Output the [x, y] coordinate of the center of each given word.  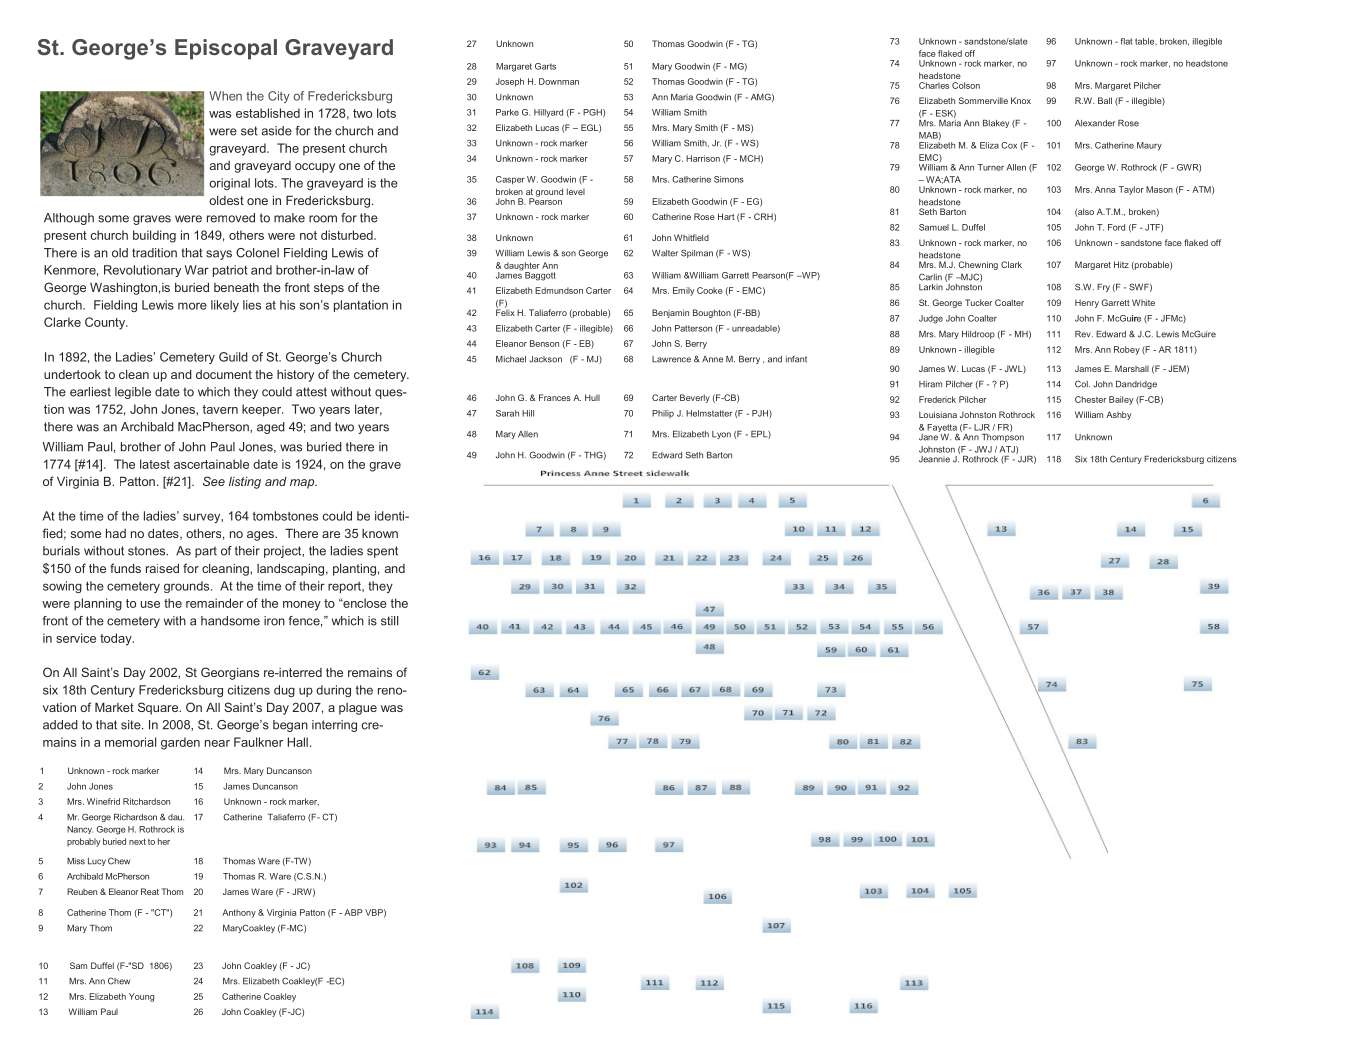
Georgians [230, 673]
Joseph [510, 82]
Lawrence [671, 359]
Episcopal [226, 49]
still [389, 621]
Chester [1090, 399]
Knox [1021, 100]
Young [141, 997]
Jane [929, 436]
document [224, 374]
